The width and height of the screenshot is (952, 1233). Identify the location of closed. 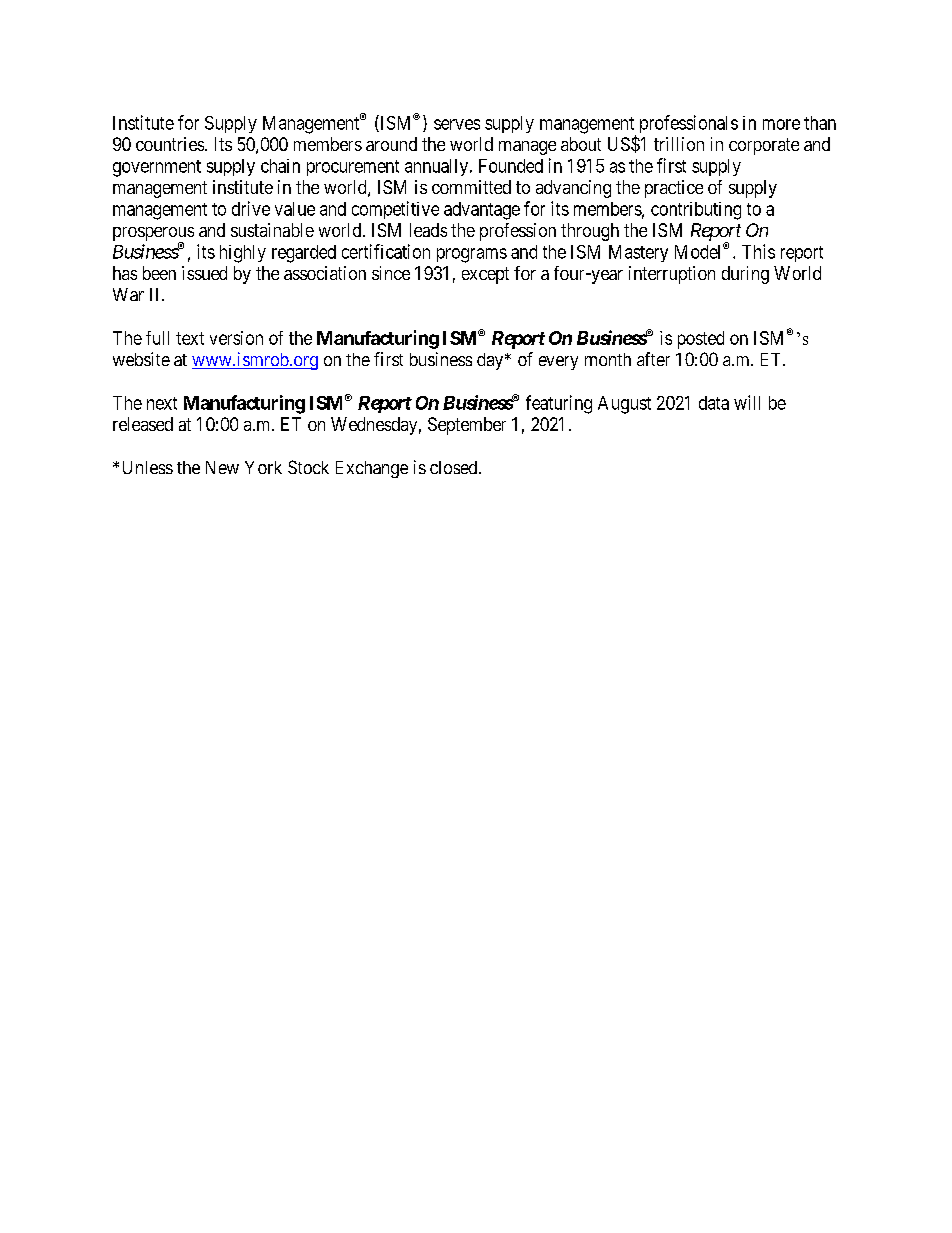
(455, 467).
